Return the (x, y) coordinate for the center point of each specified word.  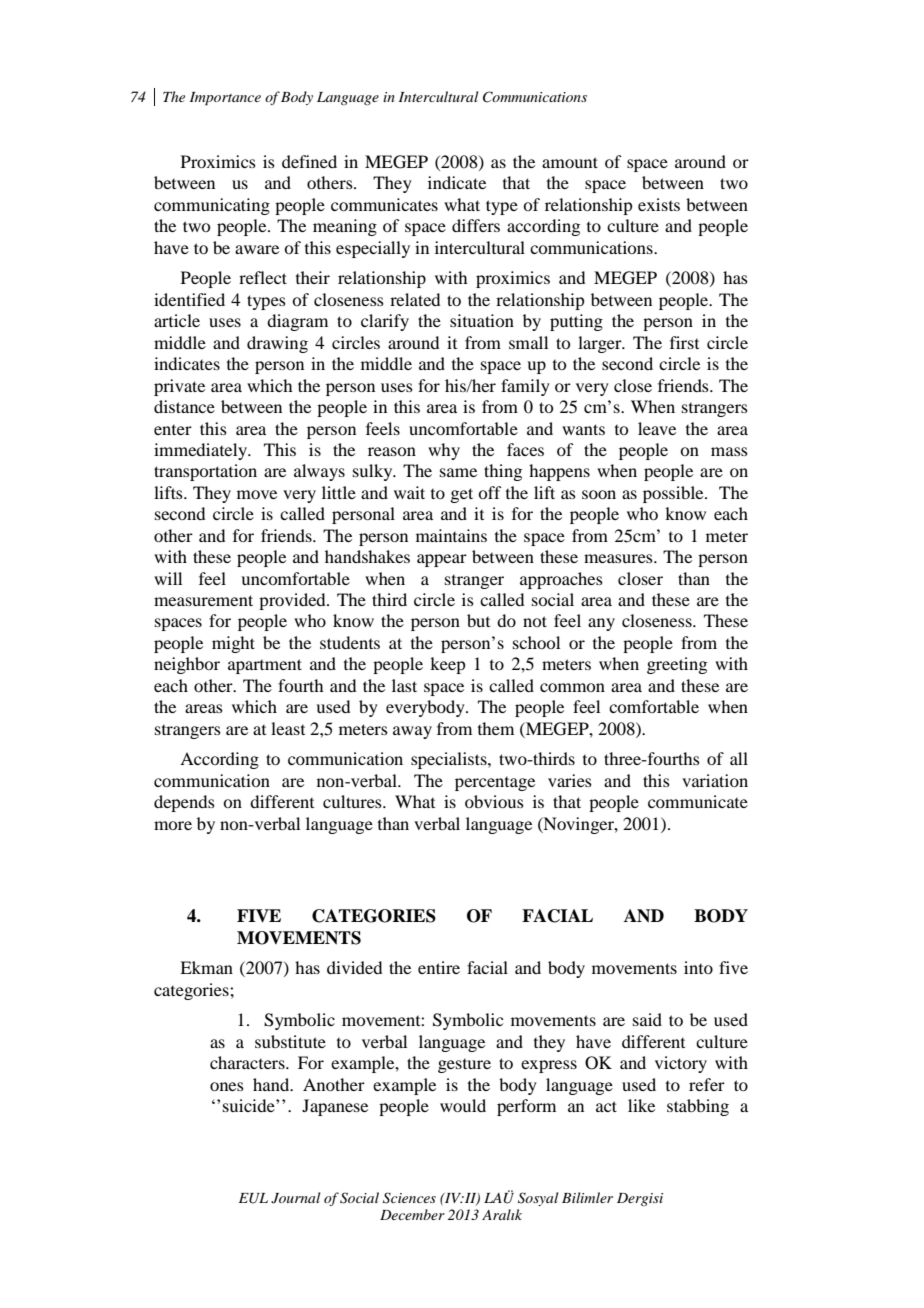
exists (659, 204)
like (641, 1105)
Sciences (409, 1198)
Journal (295, 1198)
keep (447, 665)
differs (476, 225)
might (233, 644)
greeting (677, 665)
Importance (225, 99)
